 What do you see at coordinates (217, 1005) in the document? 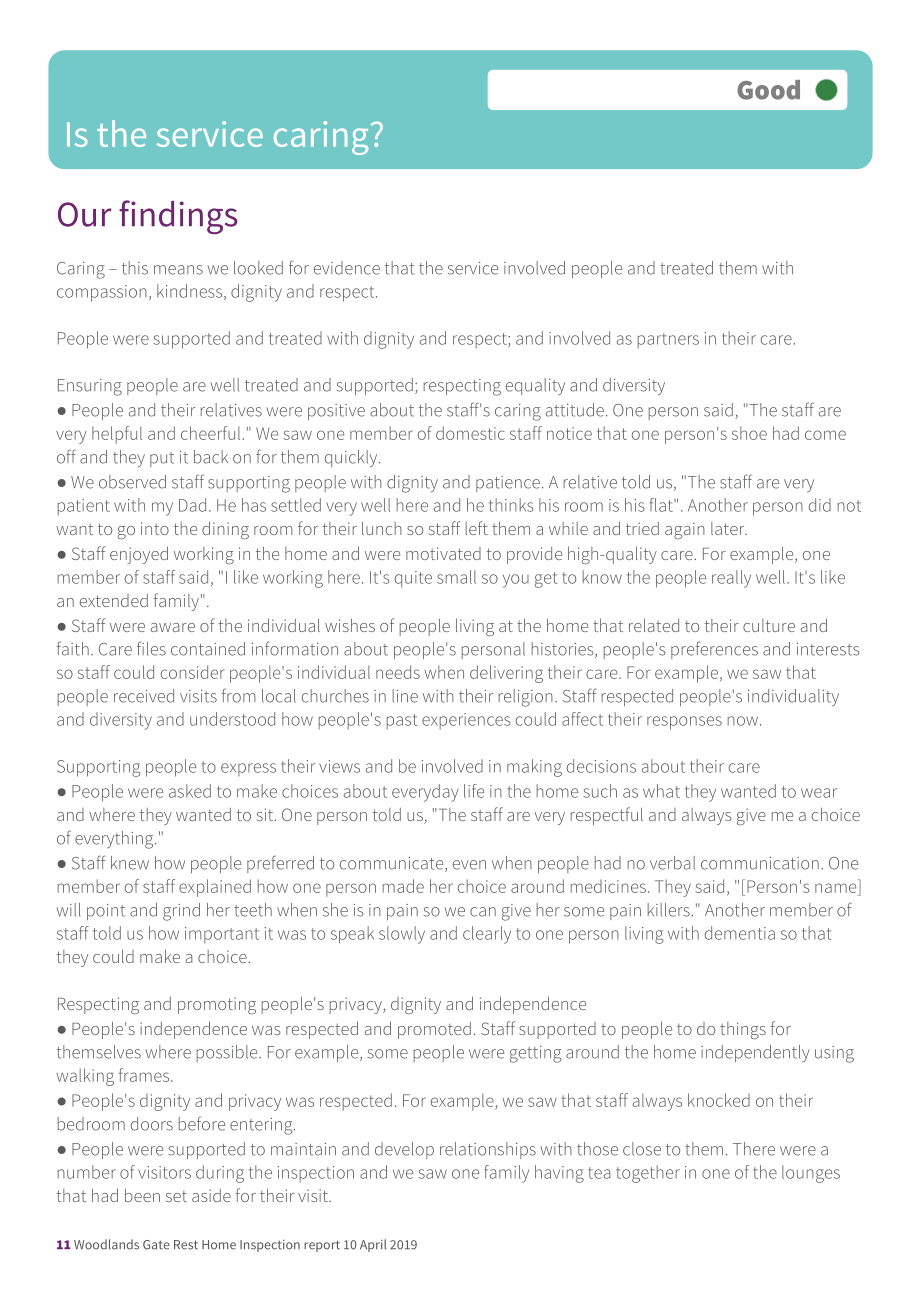
I see `promoting` at bounding box center [217, 1005].
